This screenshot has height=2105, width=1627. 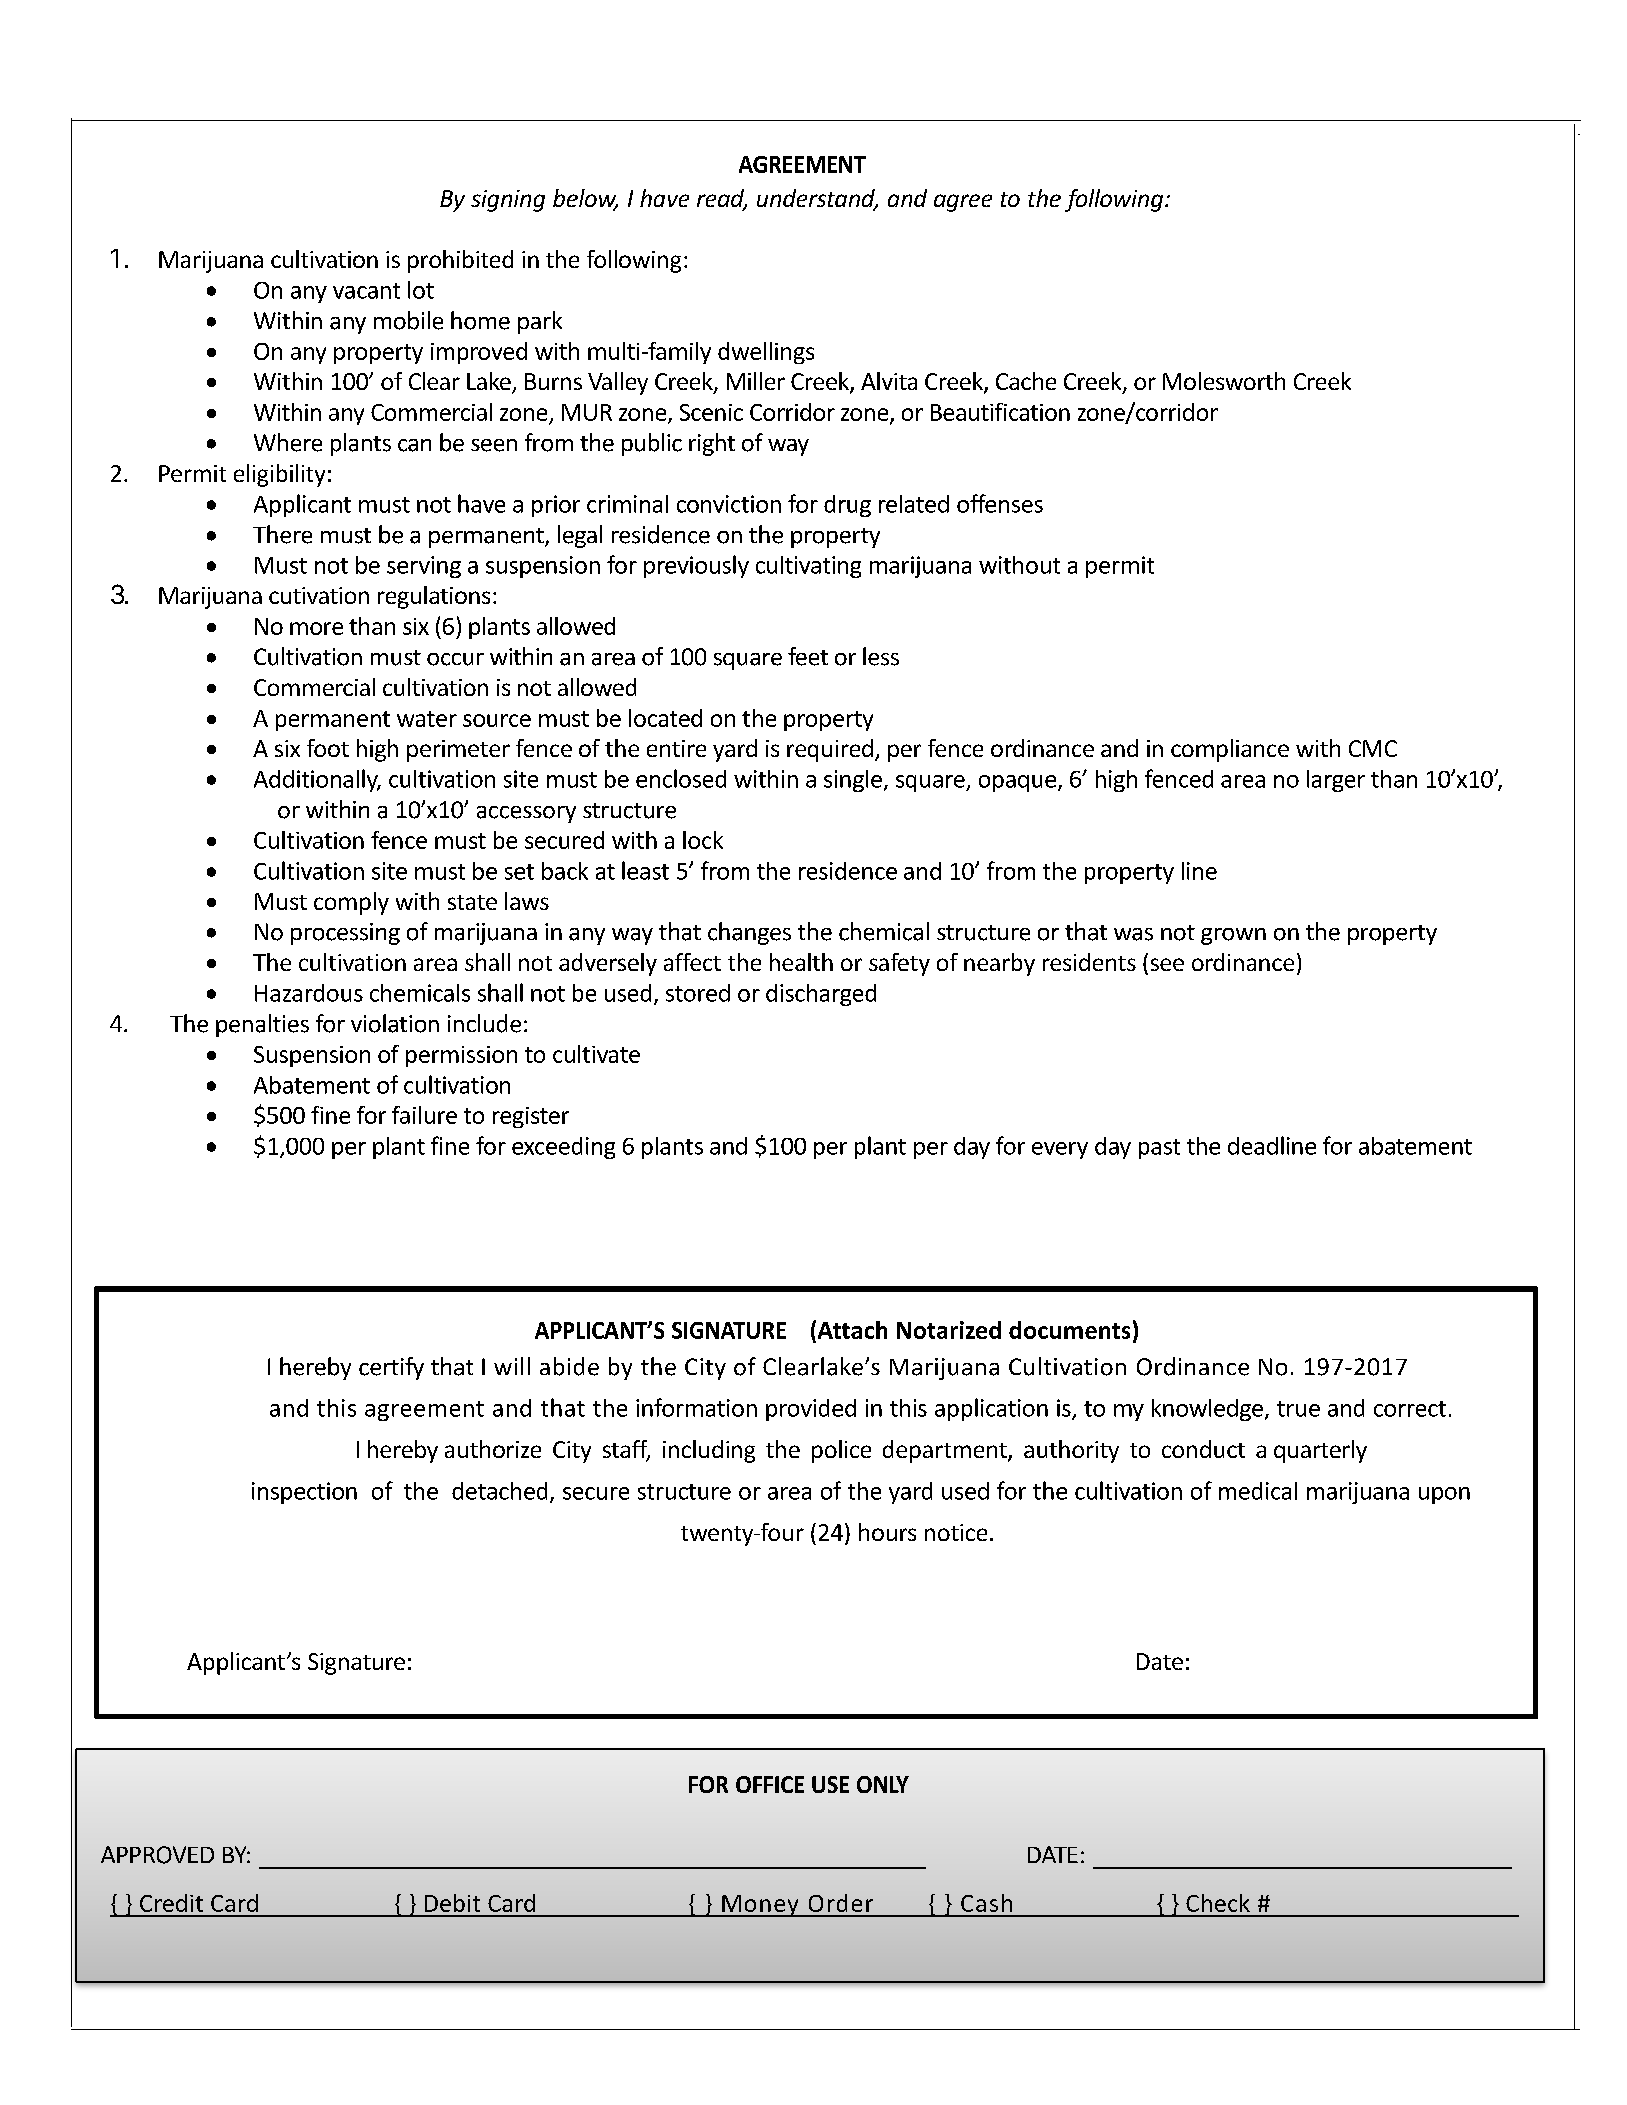 I want to click on vacant, so click(x=366, y=291).
